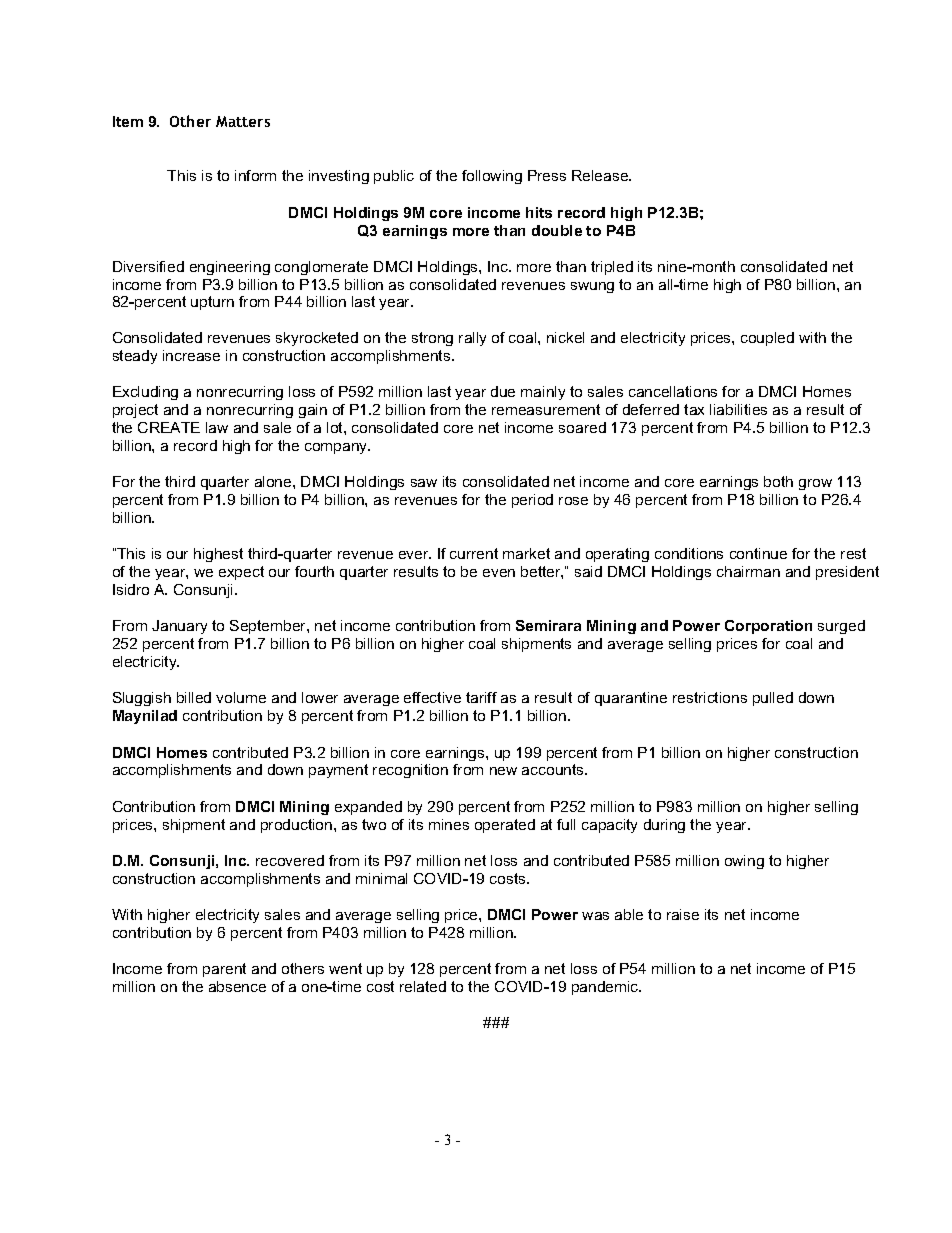 This image has width=952, height=1233. I want to click on raise, so click(683, 914).
